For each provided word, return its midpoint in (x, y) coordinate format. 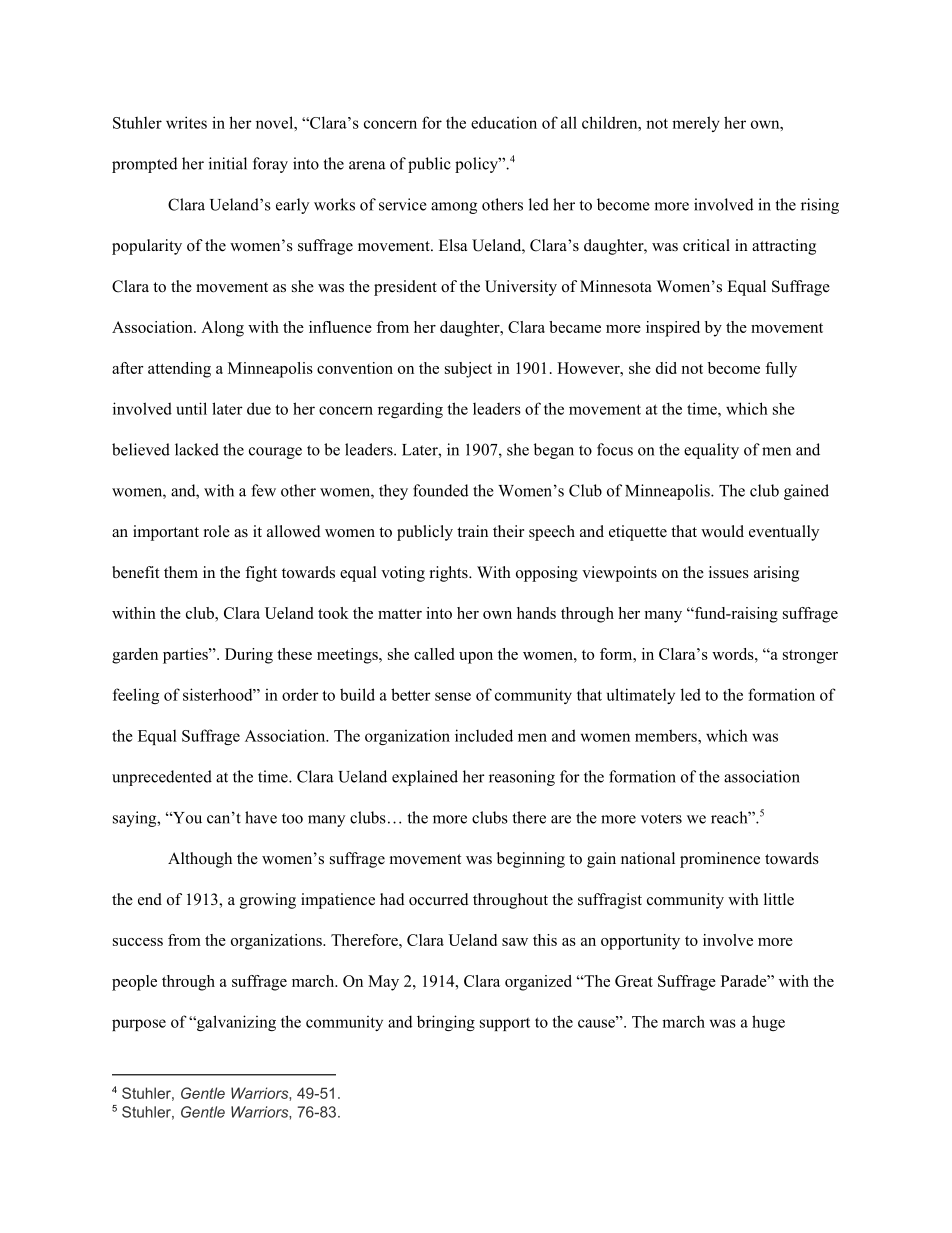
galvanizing (235, 1023)
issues (729, 572)
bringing (446, 1023)
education (504, 122)
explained (425, 778)
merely (696, 124)
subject (468, 370)
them (181, 572)
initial (228, 163)
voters (661, 818)
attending (179, 370)
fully (781, 370)
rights (450, 574)
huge (768, 1023)
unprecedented (162, 778)
